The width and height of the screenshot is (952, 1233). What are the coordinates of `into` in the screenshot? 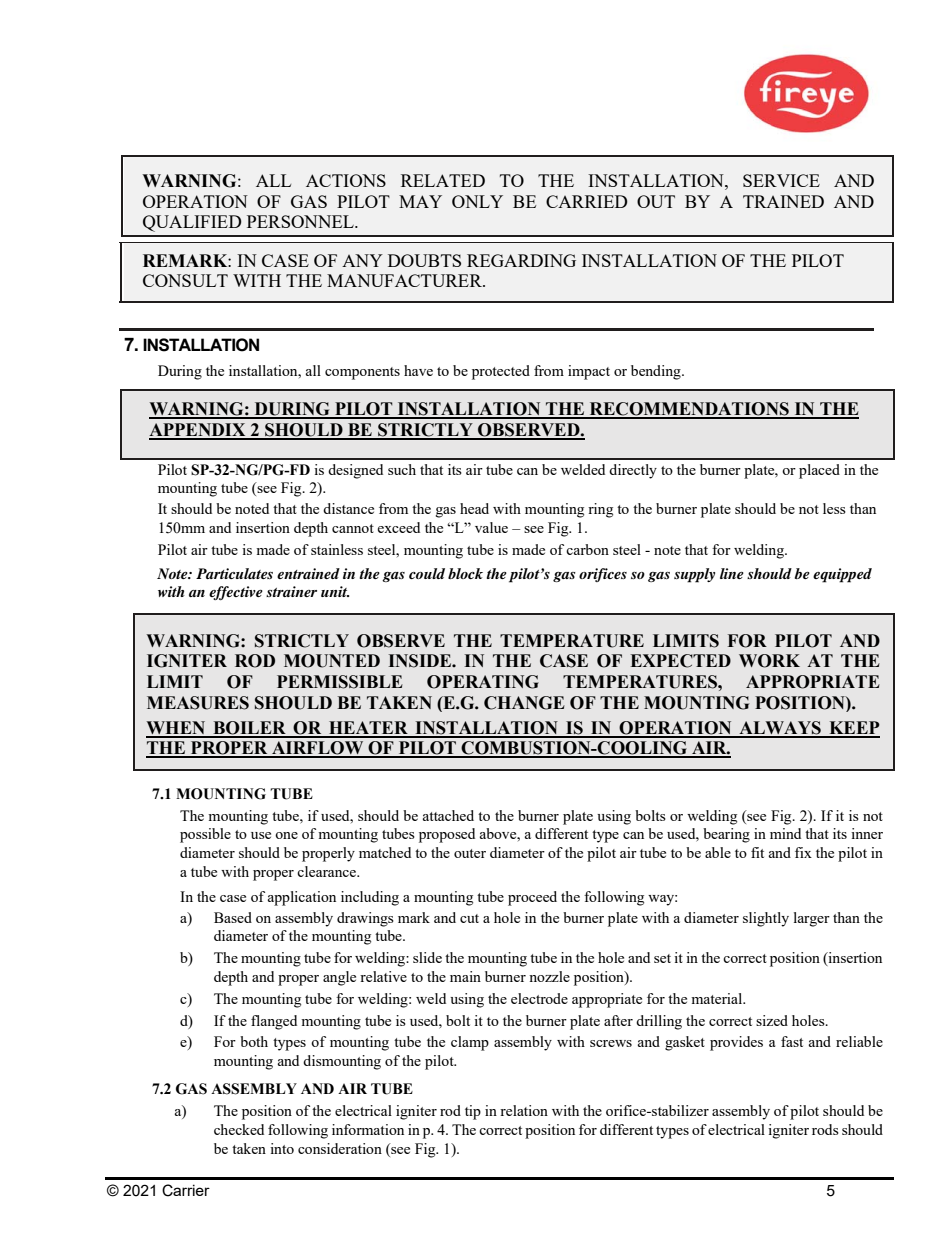 It's located at (282, 1148).
